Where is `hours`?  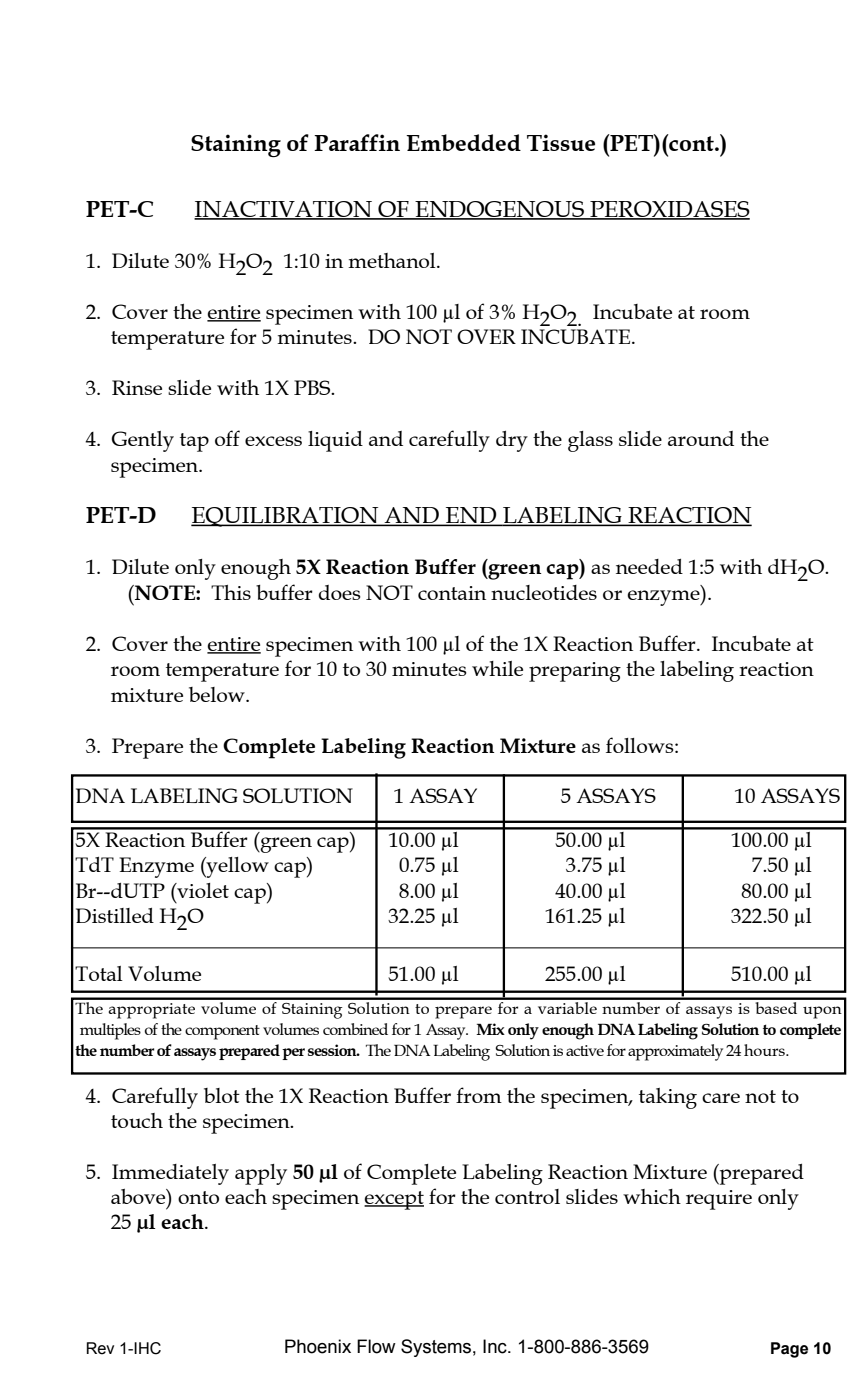 hours is located at coordinates (765, 1050).
